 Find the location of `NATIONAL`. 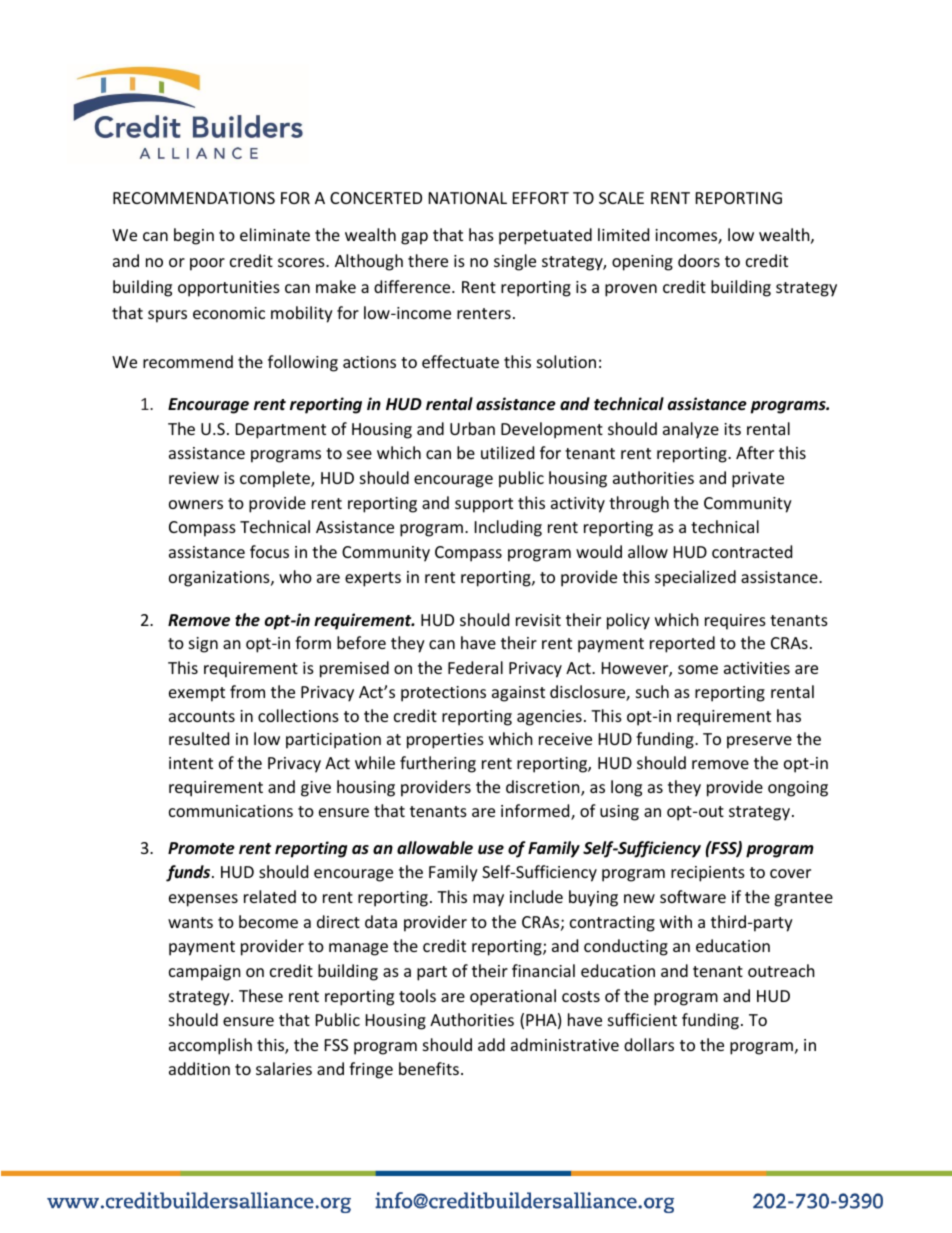

NATIONAL is located at coordinates (468, 198).
